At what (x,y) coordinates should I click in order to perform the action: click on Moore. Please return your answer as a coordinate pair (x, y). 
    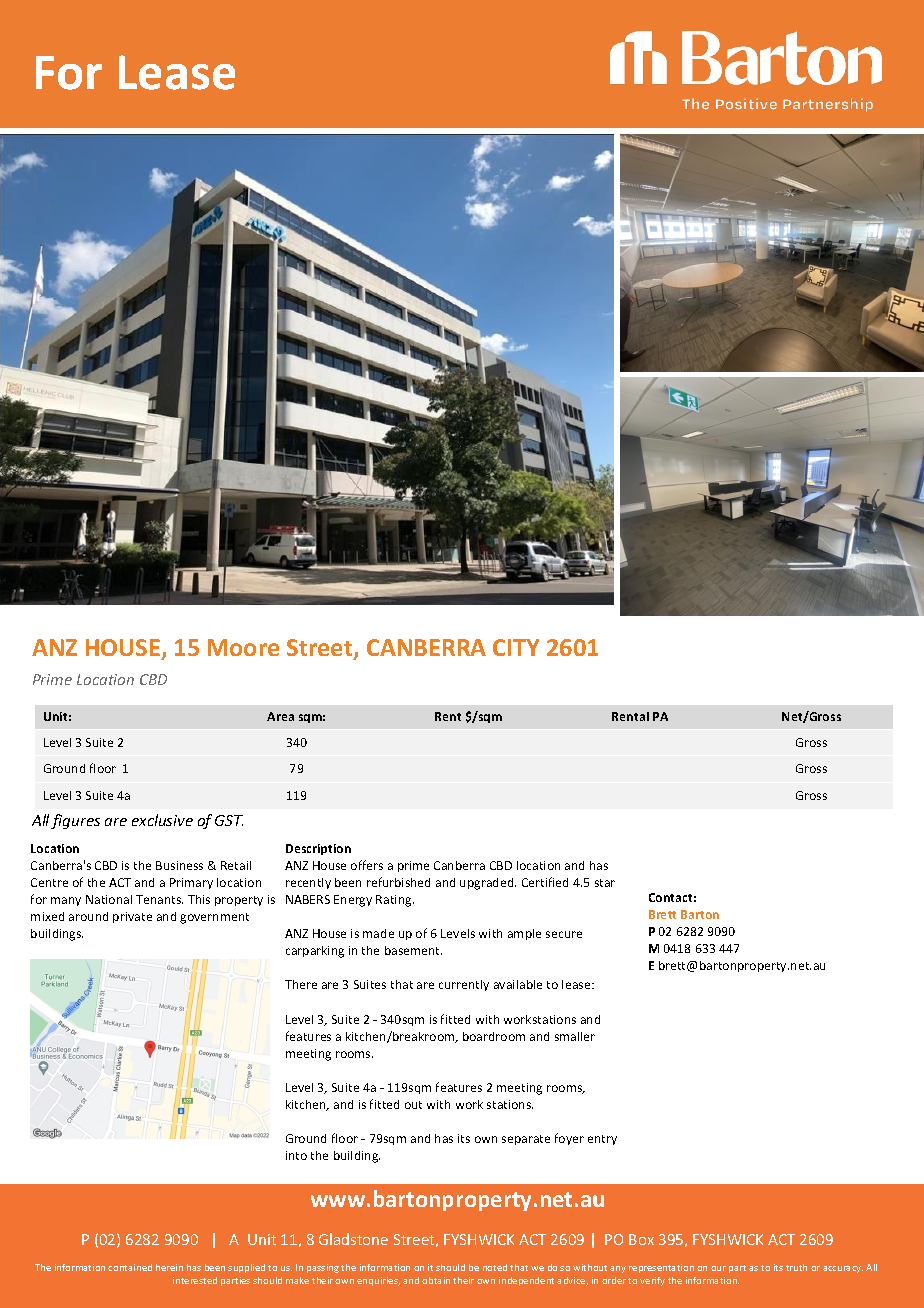
    Looking at the image, I should click on (243, 647).
